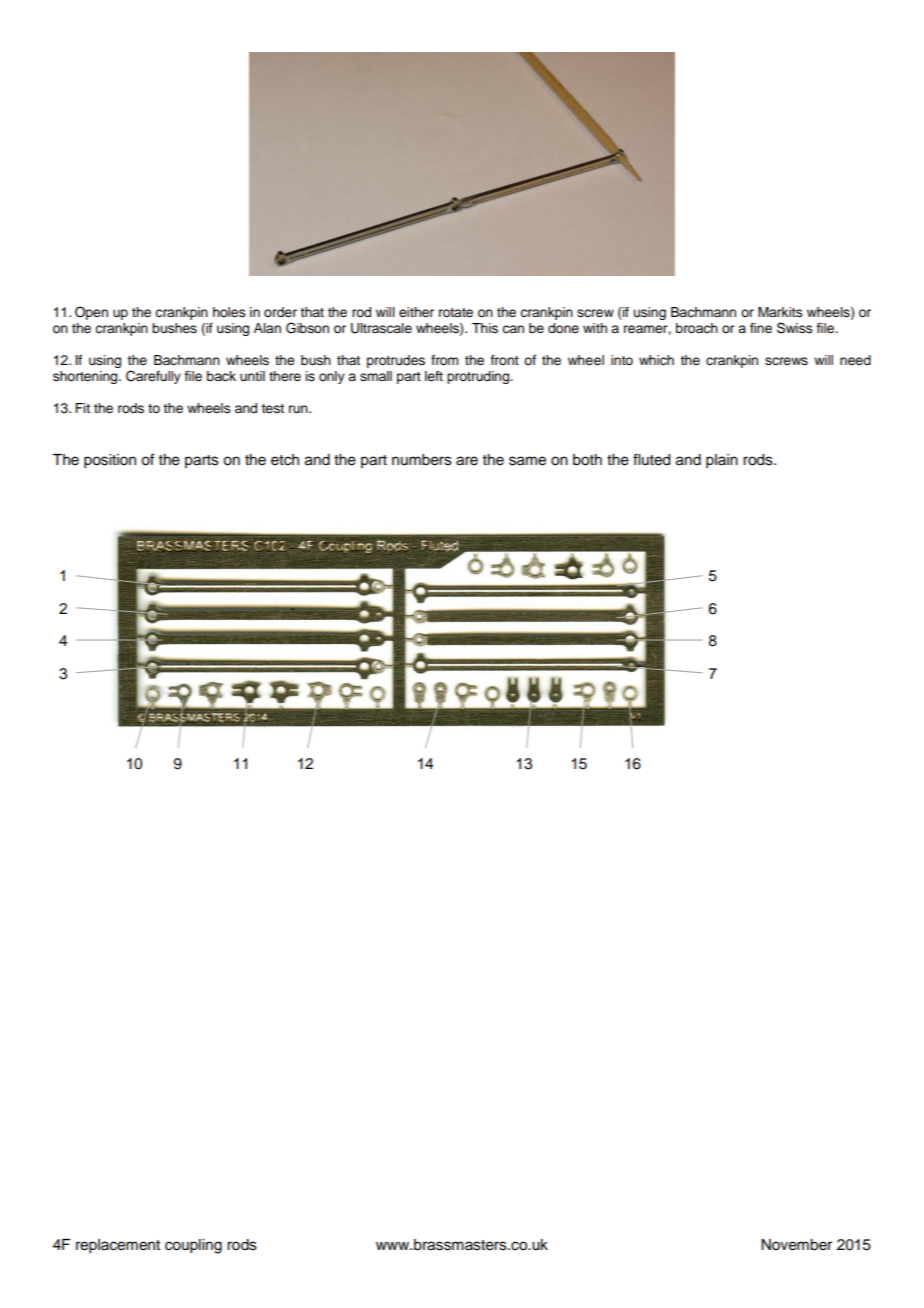 The image size is (924, 1308). What do you see at coordinates (110, 461) in the page?
I see `position` at bounding box center [110, 461].
